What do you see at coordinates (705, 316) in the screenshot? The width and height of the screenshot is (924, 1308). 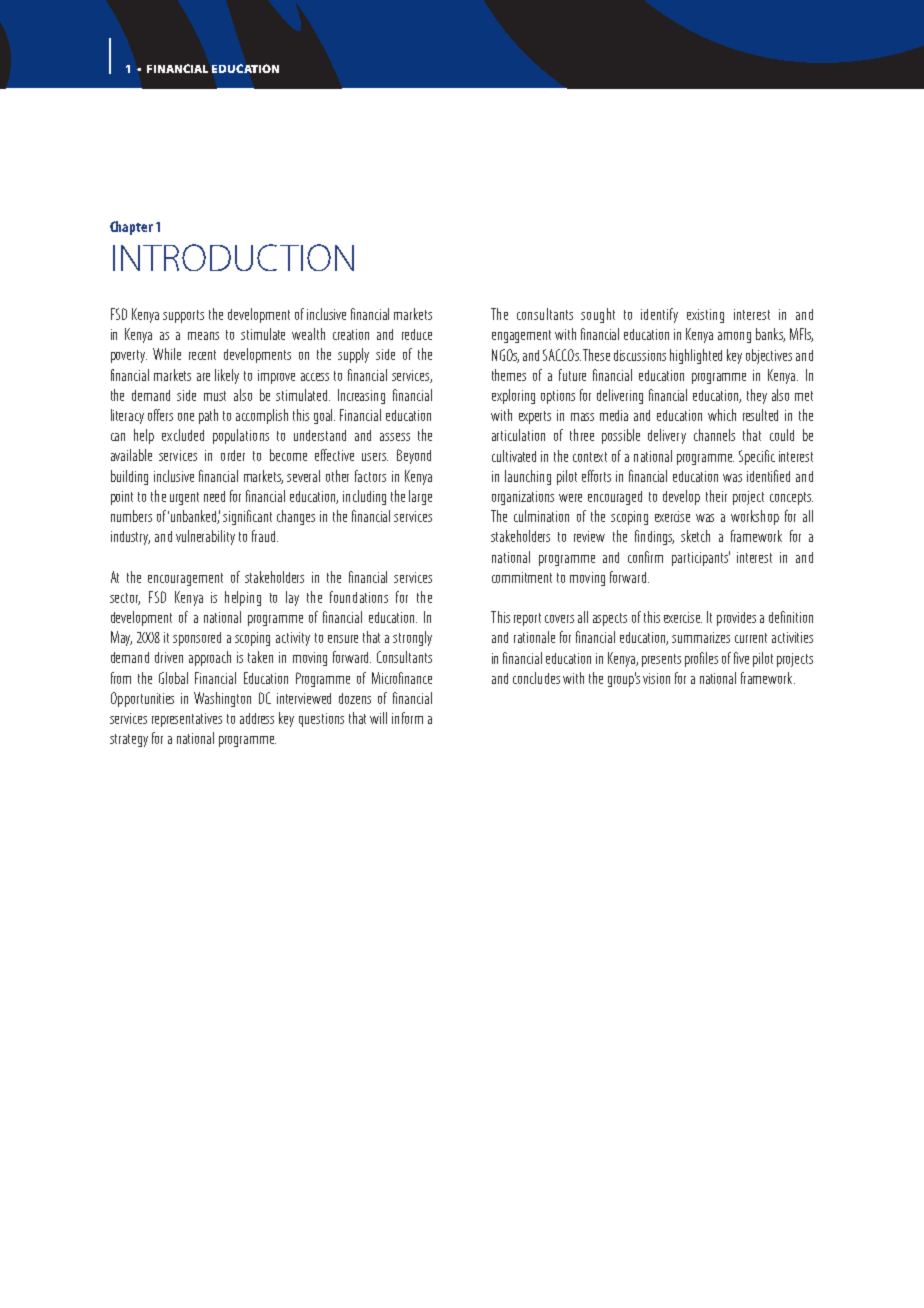 I see `existing` at bounding box center [705, 316].
